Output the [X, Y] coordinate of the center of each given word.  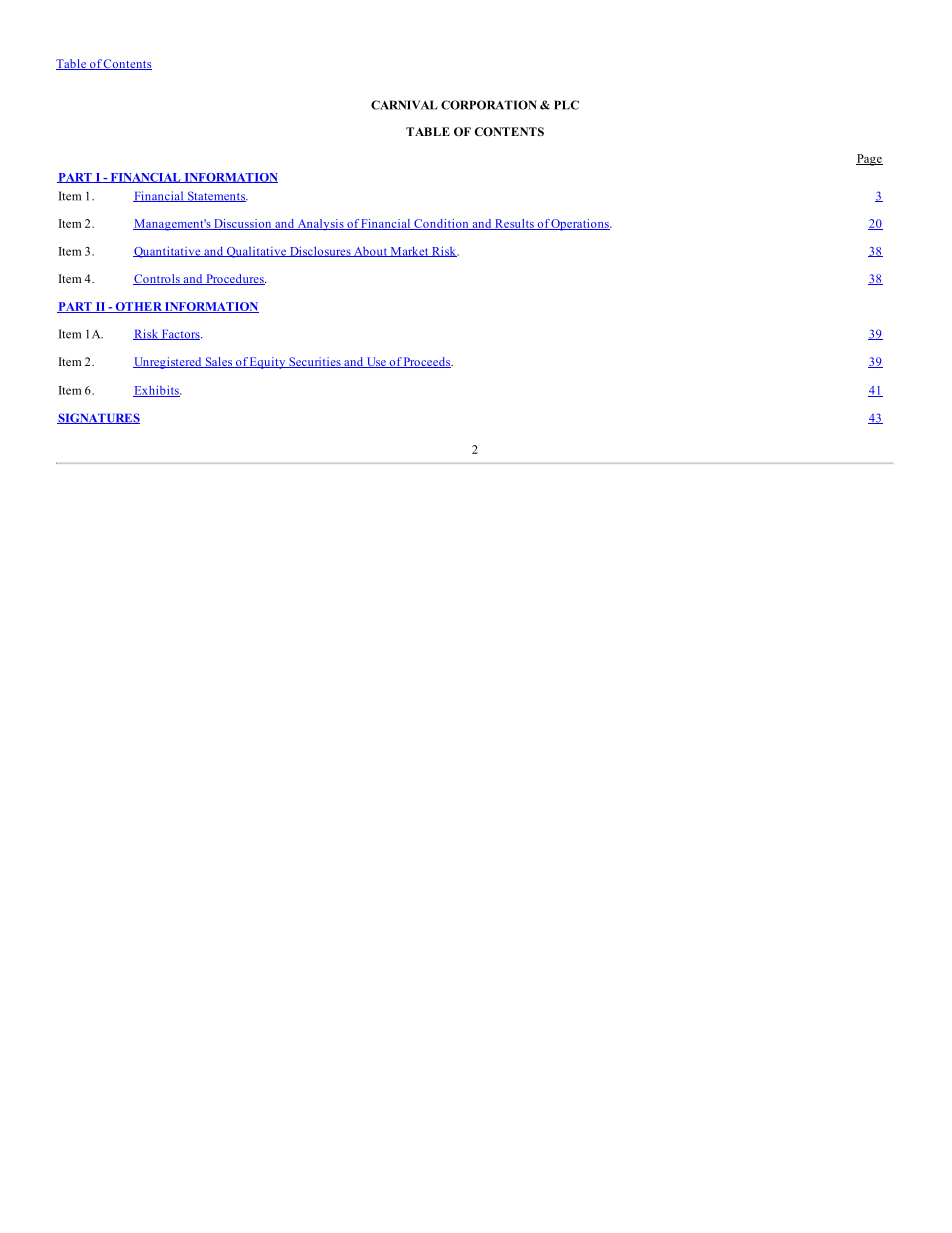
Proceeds [427, 362]
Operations [580, 225]
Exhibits [157, 391]
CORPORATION [489, 105]
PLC [566, 105]
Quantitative [168, 252]
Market [409, 252]
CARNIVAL [404, 105]
